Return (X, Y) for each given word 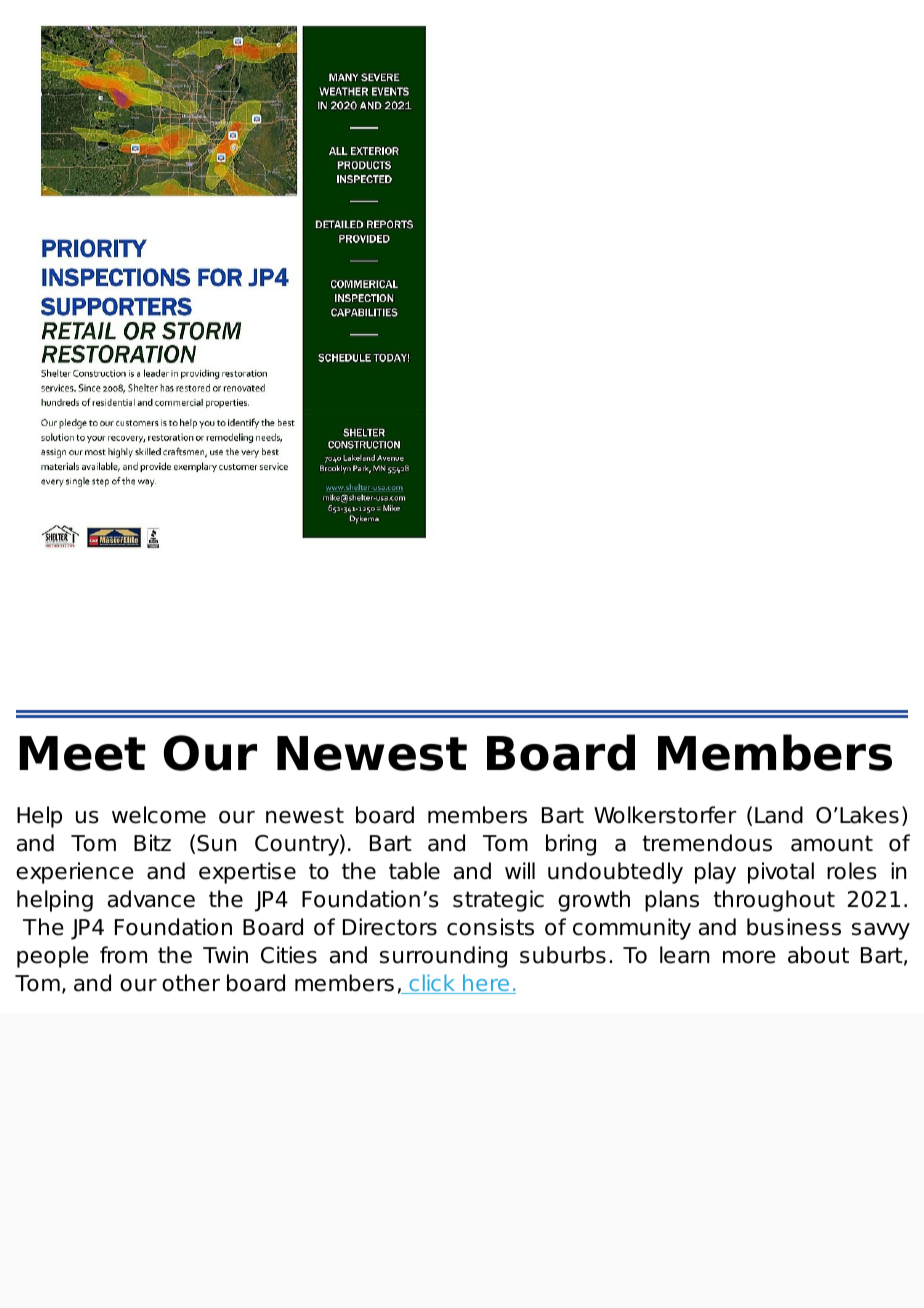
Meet (82, 753)
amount (832, 843)
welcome (159, 815)
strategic (498, 901)
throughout (774, 901)
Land (779, 815)
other (191, 983)
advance (151, 899)
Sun (216, 843)
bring (571, 845)
